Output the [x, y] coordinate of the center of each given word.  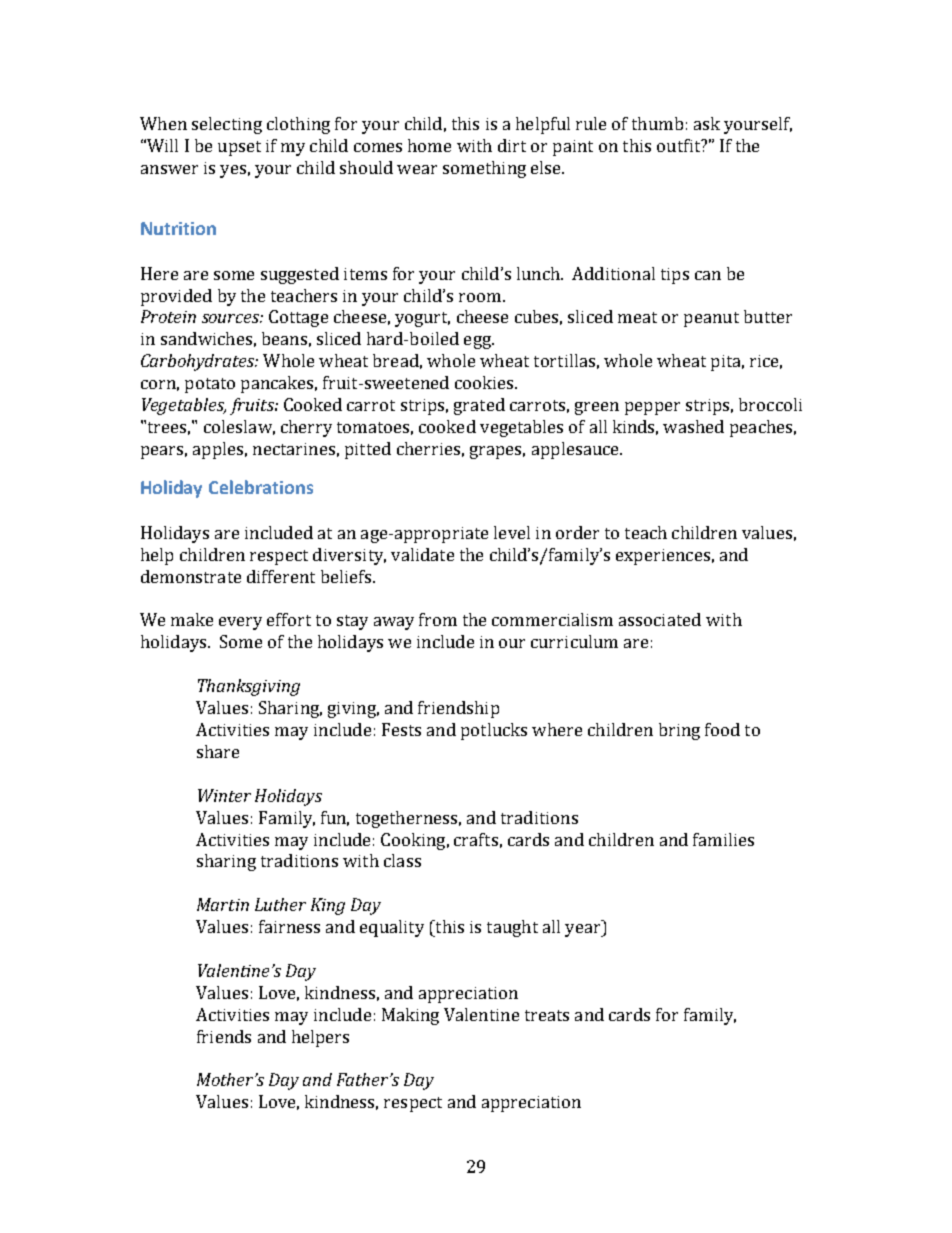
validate [422, 554]
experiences [663, 557]
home [429, 145]
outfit [680, 145]
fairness [289, 926]
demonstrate [191, 576]
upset [239, 148]
